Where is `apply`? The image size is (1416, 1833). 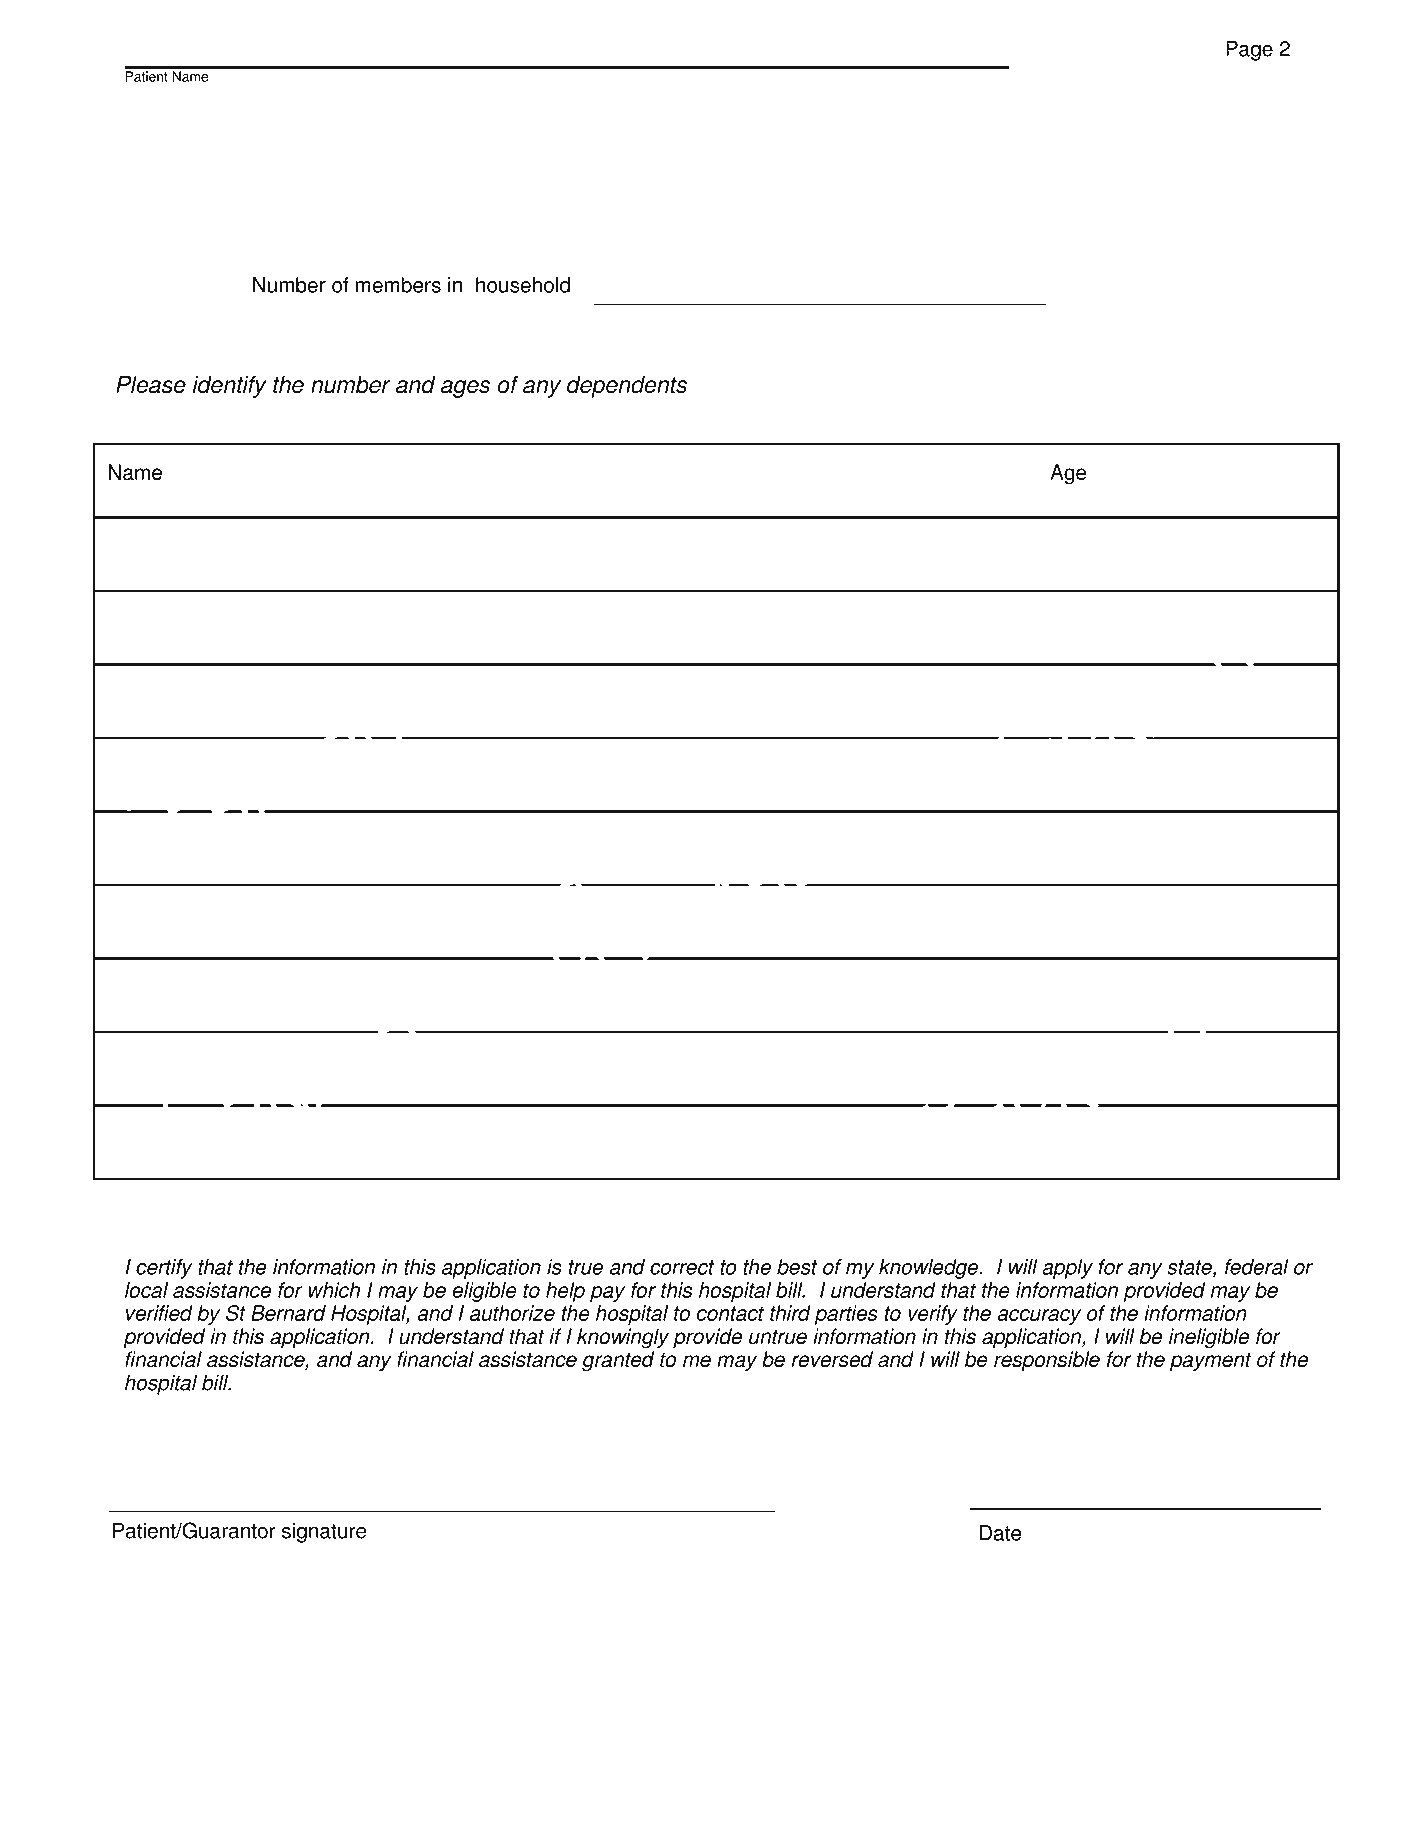
apply is located at coordinates (1067, 1269).
